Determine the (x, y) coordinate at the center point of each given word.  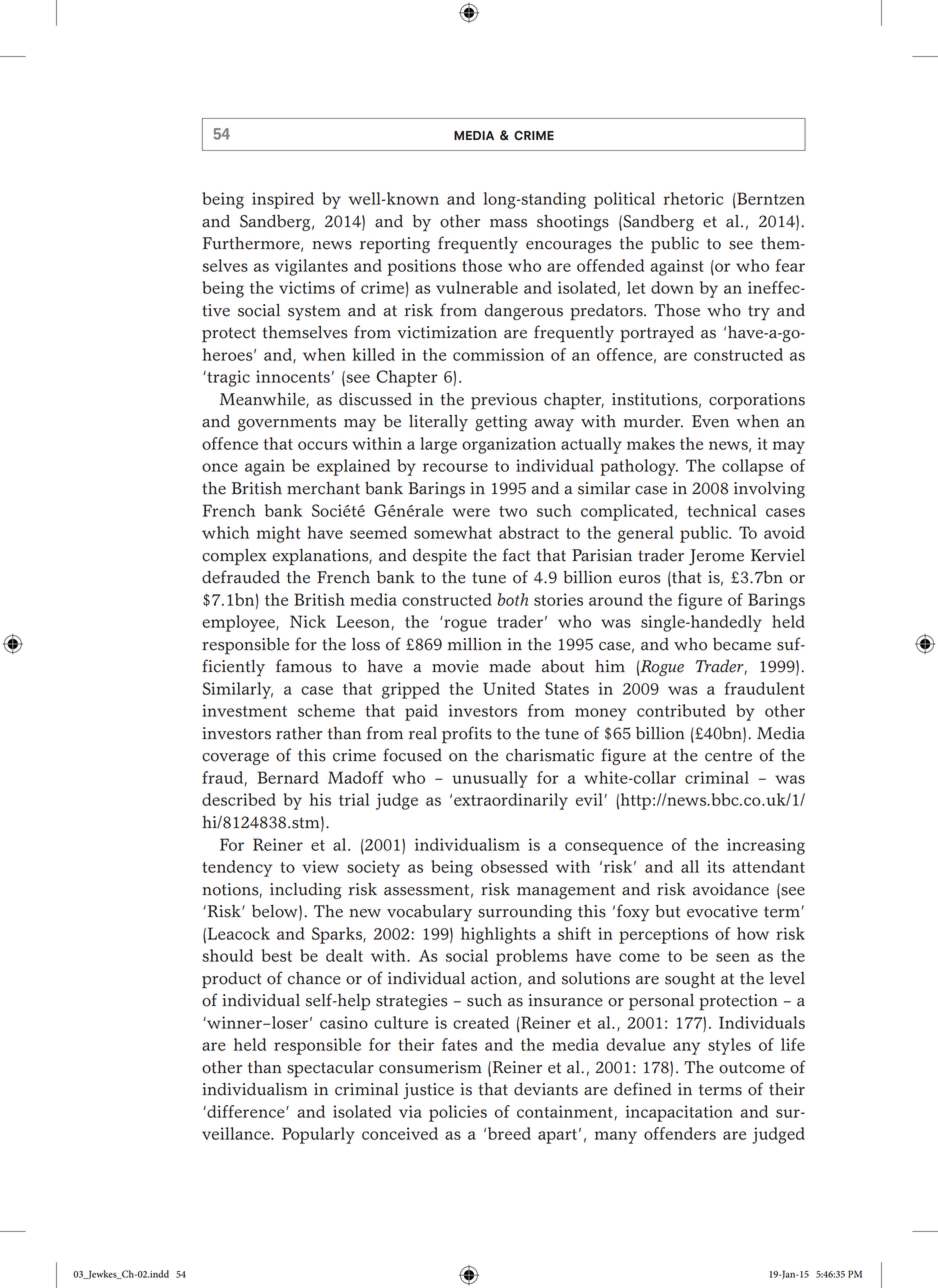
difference (246, 1111)
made (510, 666)
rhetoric (693, 198)
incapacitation (679, 1113)
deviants (546, 1089)
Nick (308, 621)
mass (508, 223)
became (742, 644)
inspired (283, 200)
